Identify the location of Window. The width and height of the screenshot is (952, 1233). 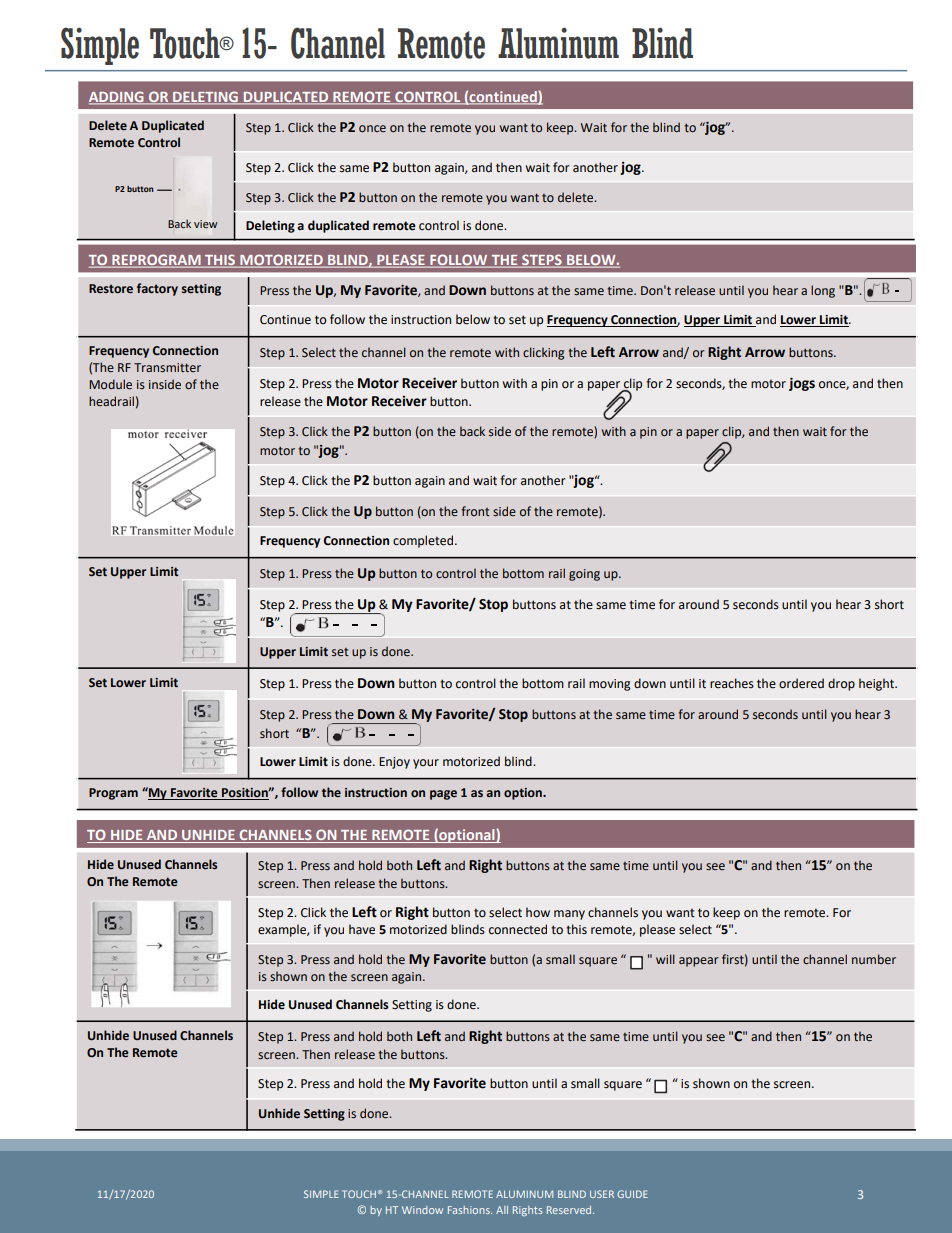
(422, 1210).
